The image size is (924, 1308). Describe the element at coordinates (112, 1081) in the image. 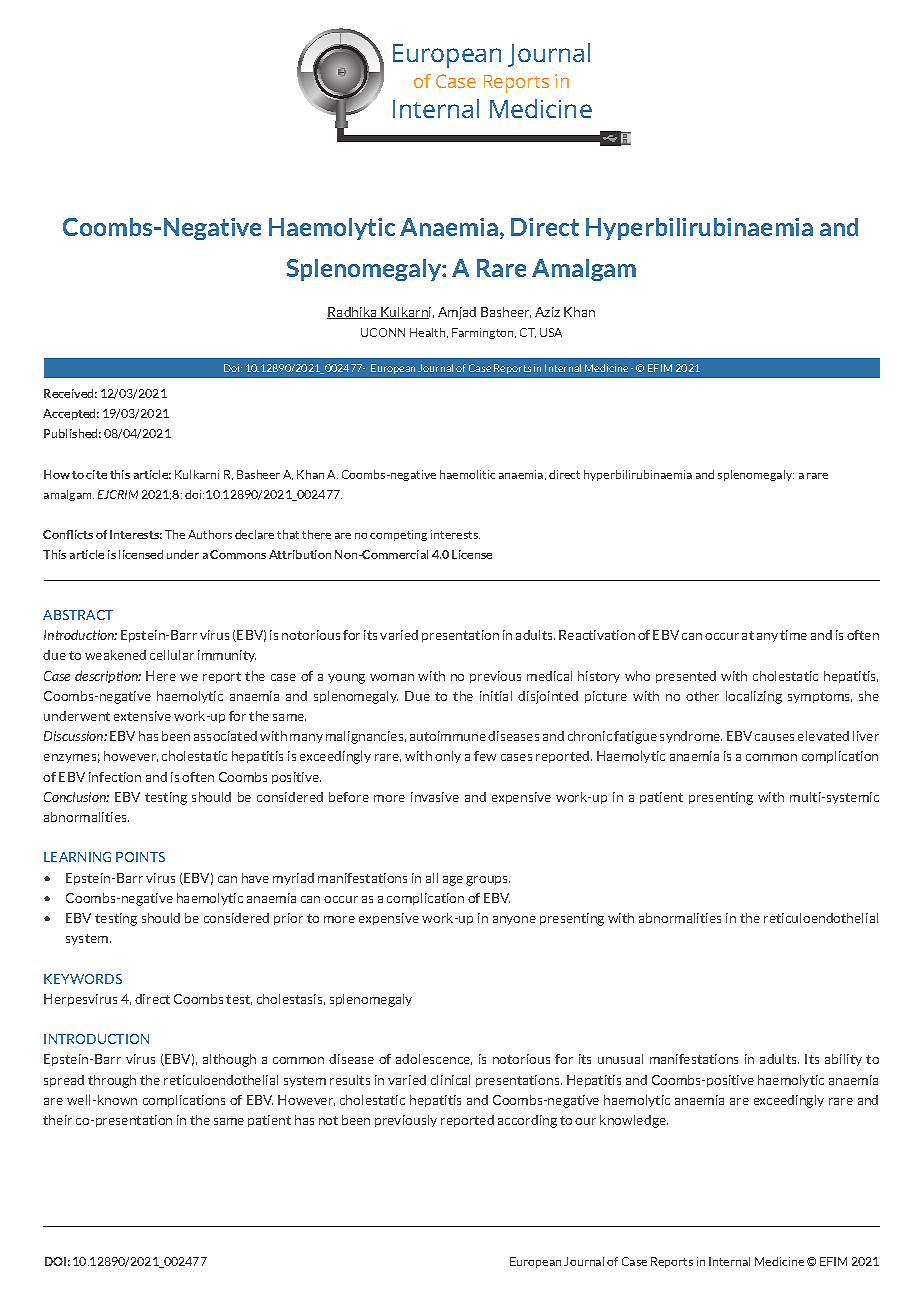

I see `through` at that location.
